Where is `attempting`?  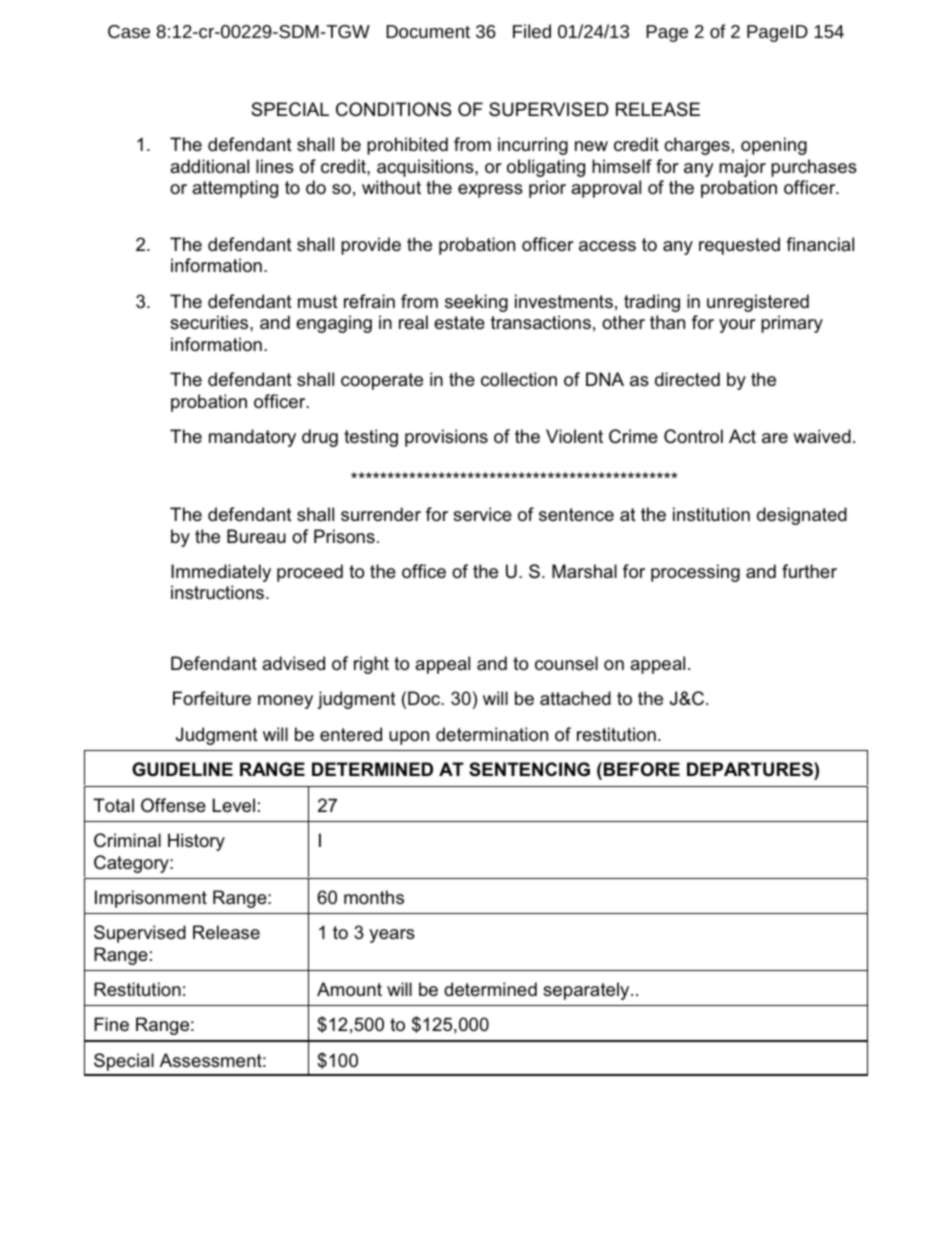
attempting is located at coordinates (235, 189).
